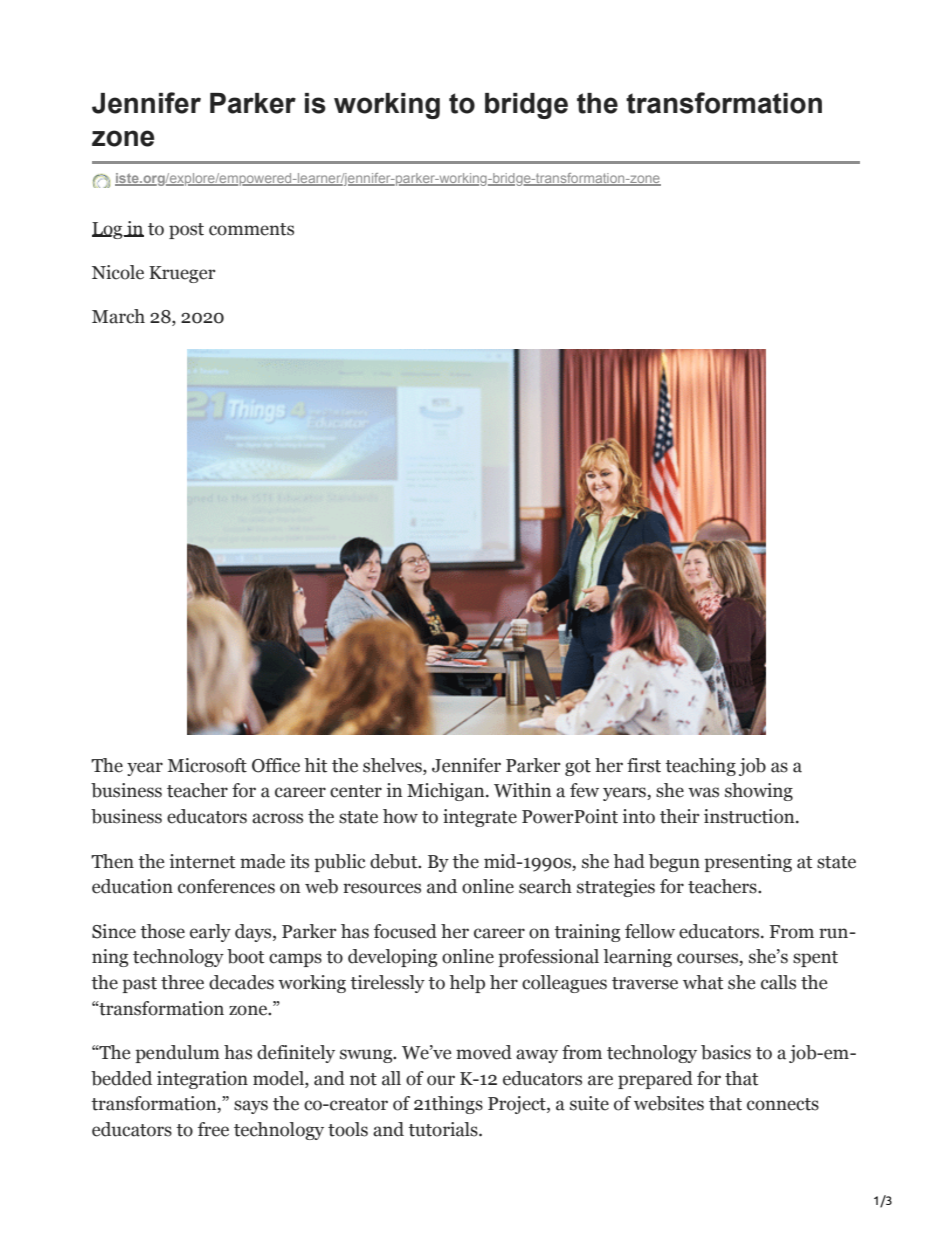 The width and height of the screenshot is (952, 1233). What do you see at coordinates (700, 767) in the screenshot?
I see `teaching` at bounding box center [700, 767].
